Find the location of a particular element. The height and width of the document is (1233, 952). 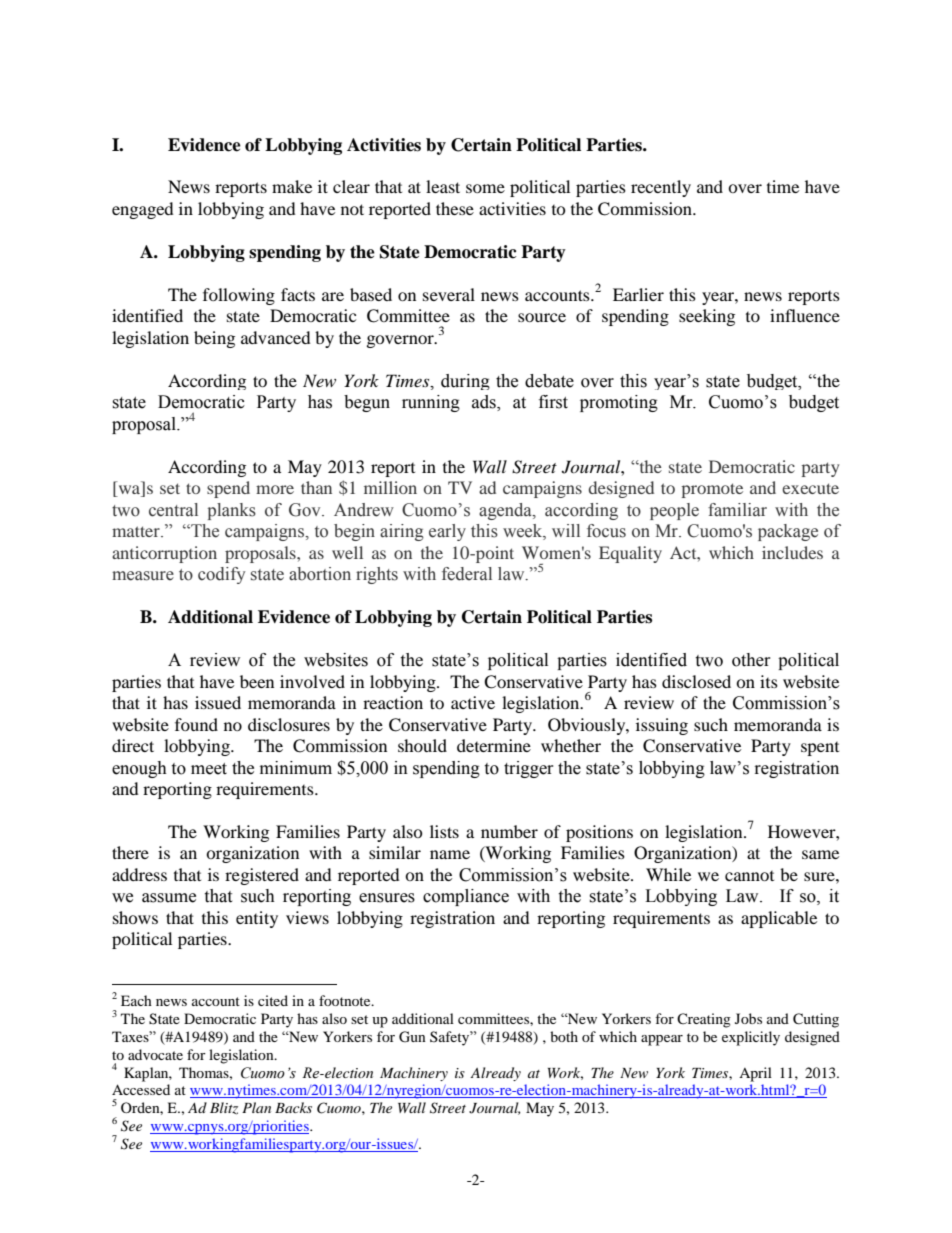

agenda is located at coordinates (506, 511).
